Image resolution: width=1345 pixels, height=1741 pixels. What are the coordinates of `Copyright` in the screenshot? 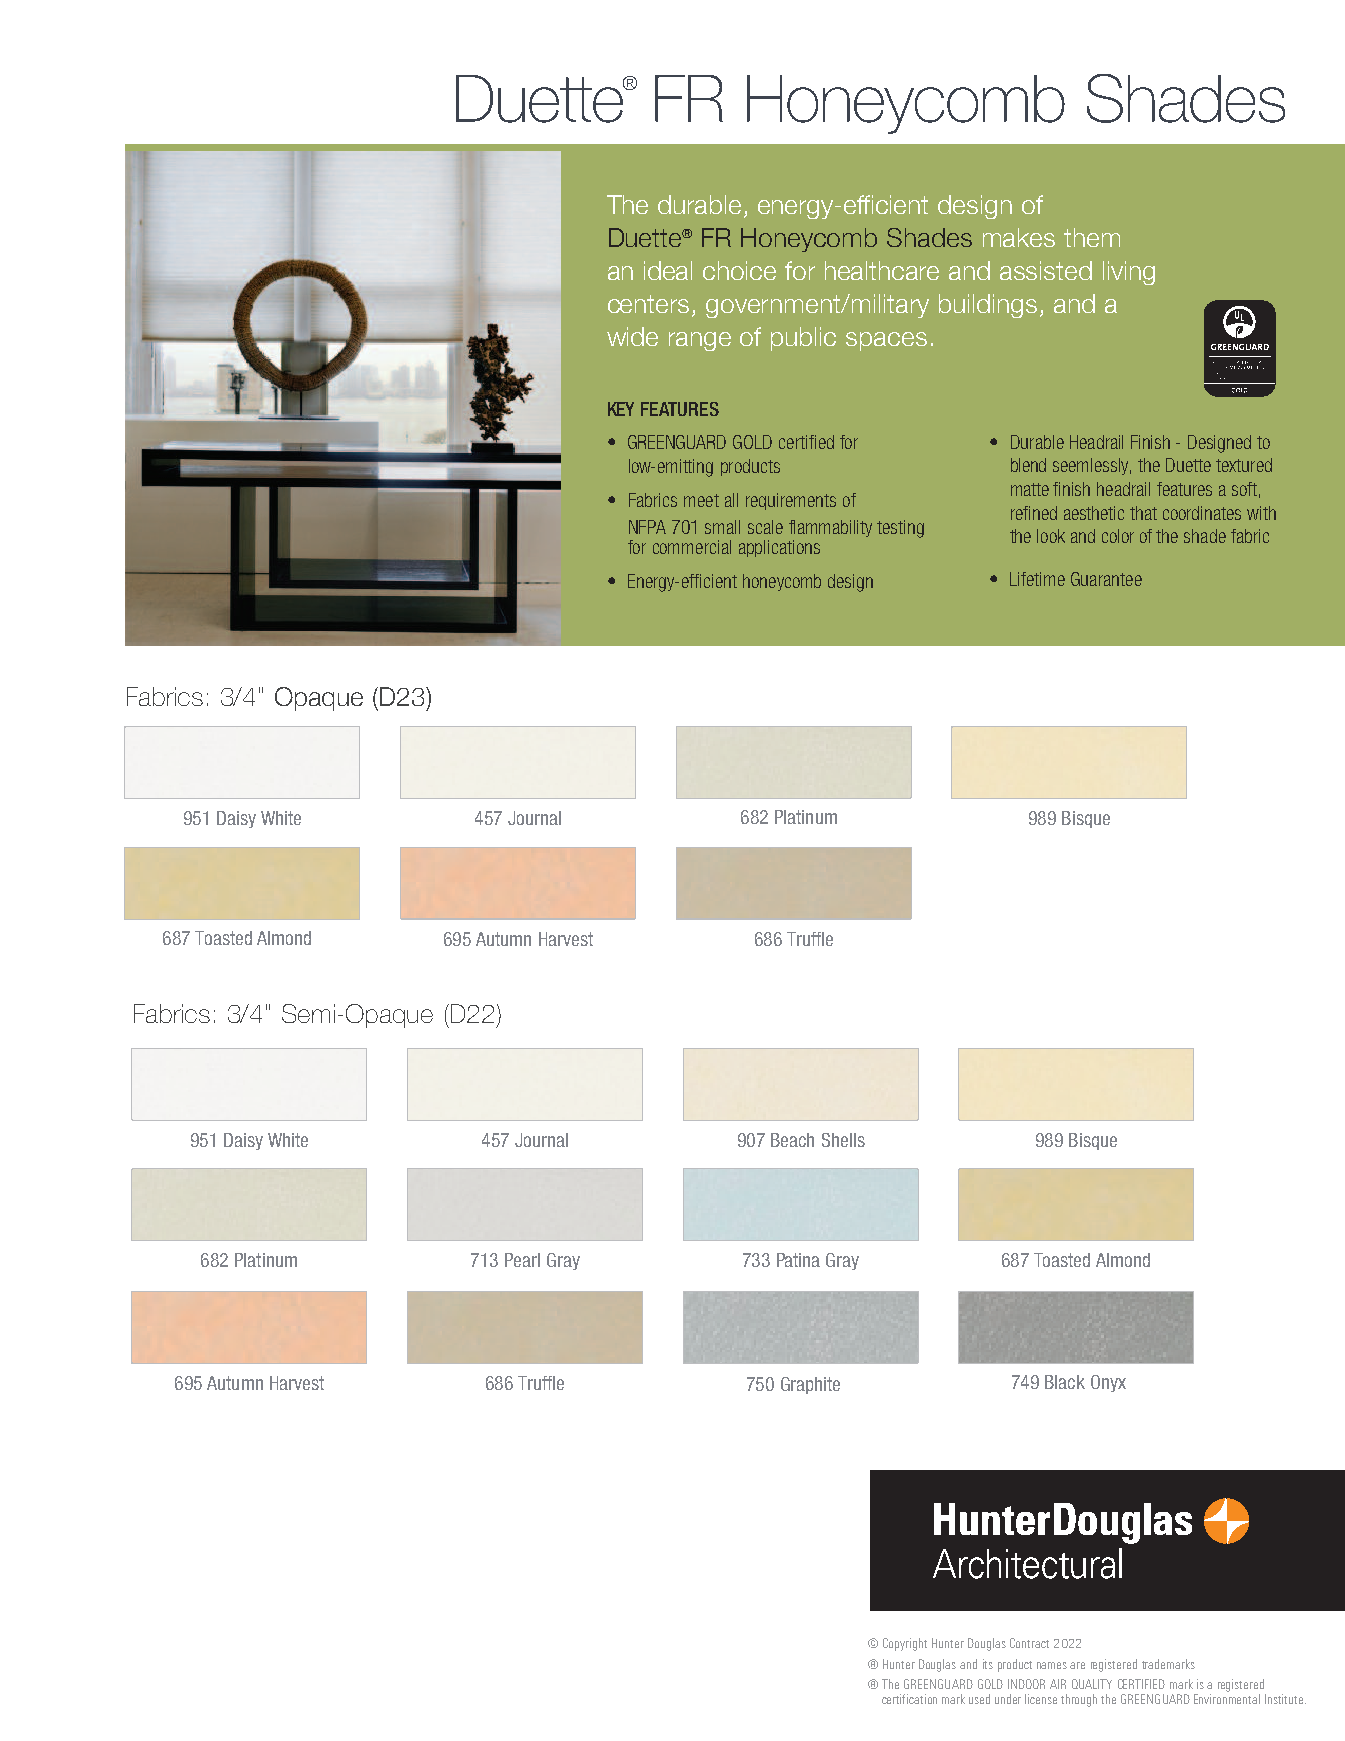 It's located at (905, 1644).
